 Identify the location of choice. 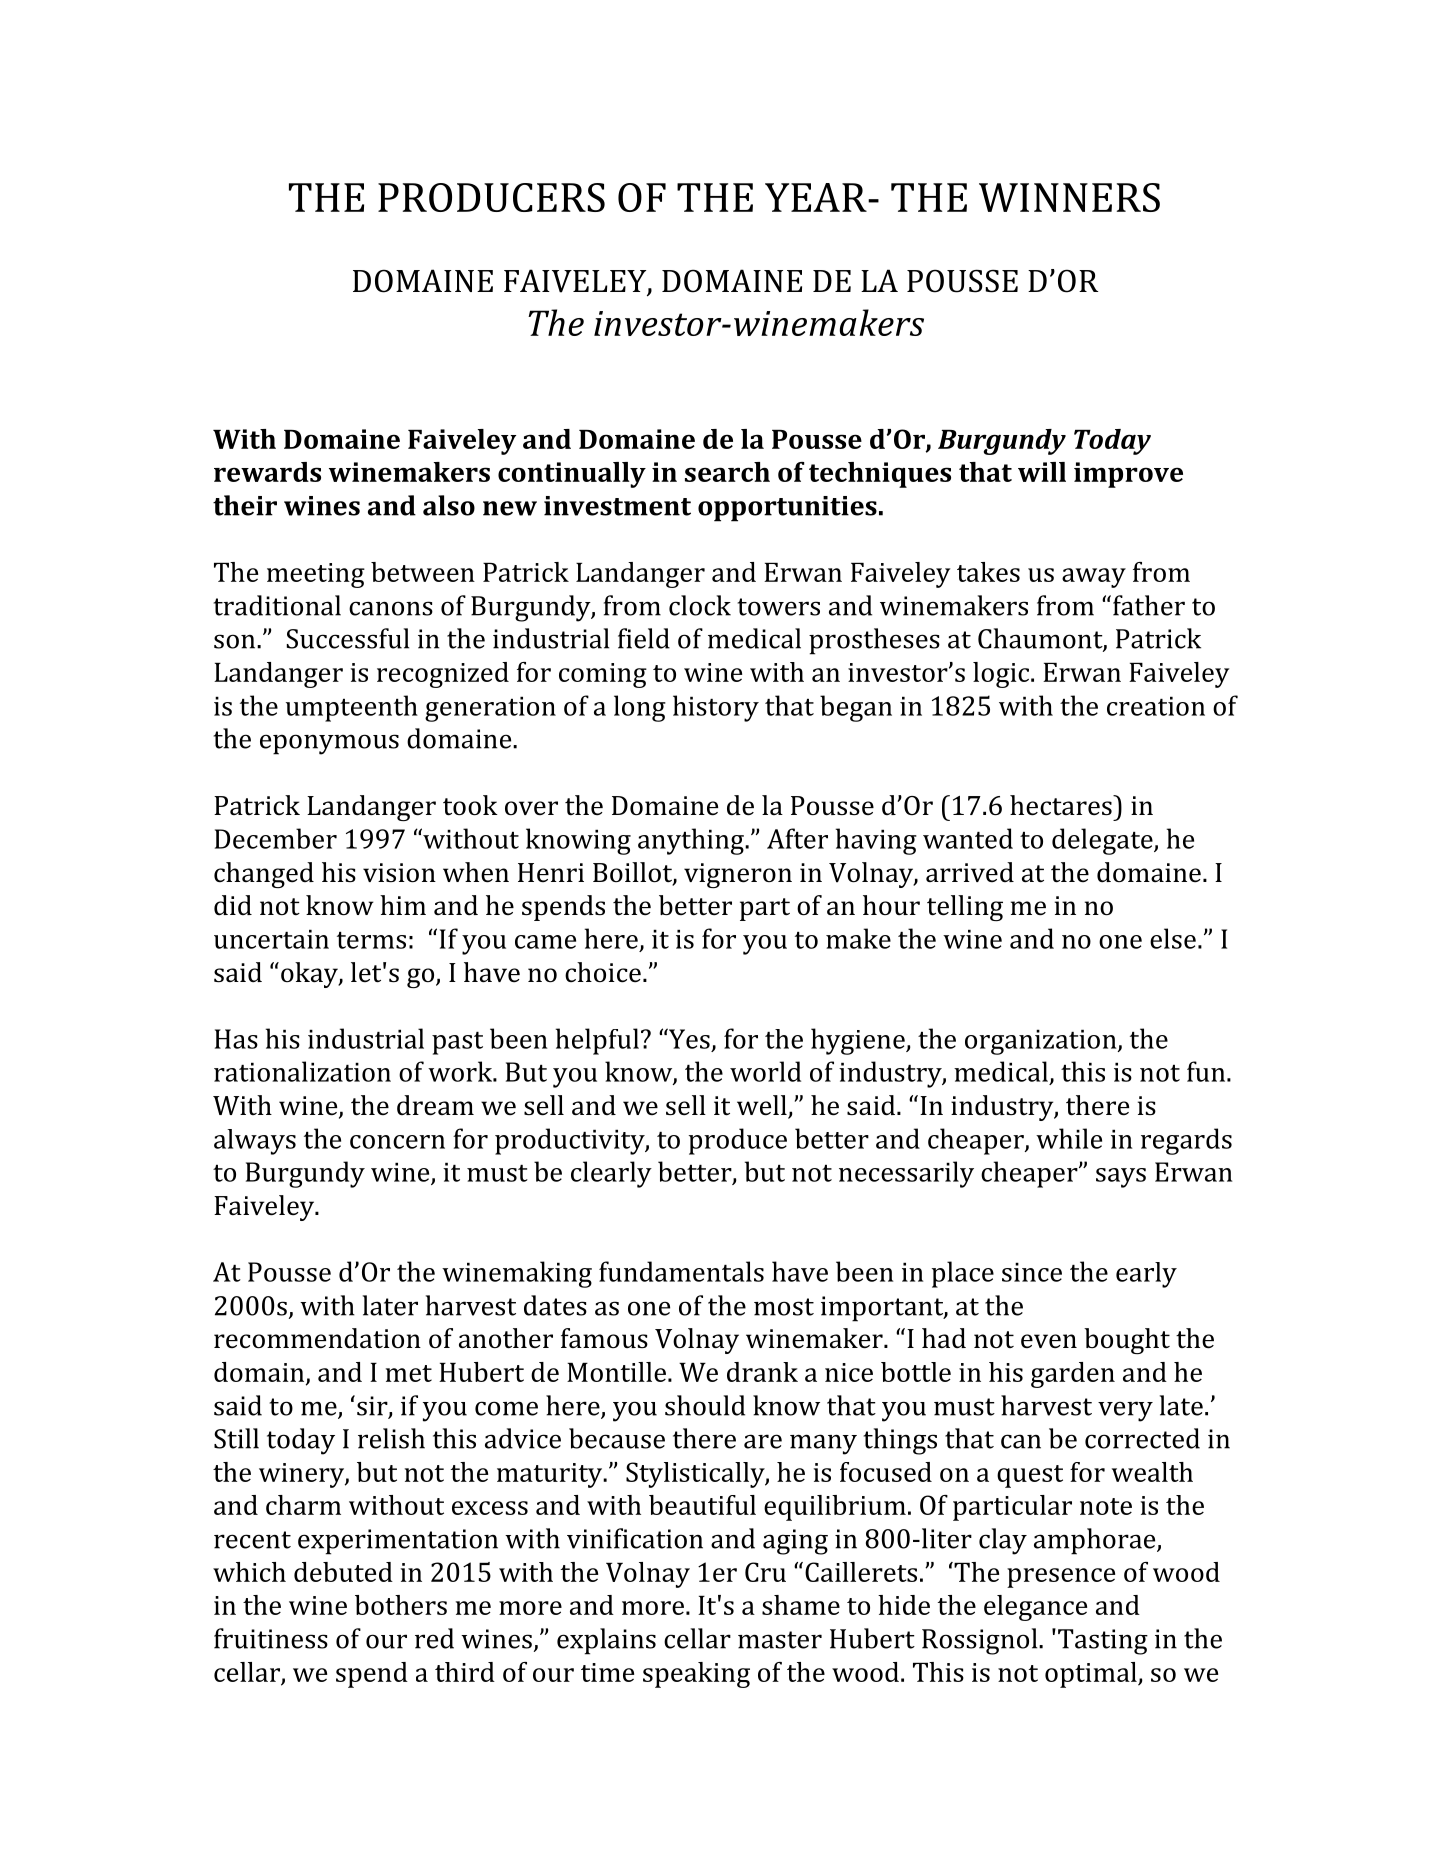
(603, 972).
